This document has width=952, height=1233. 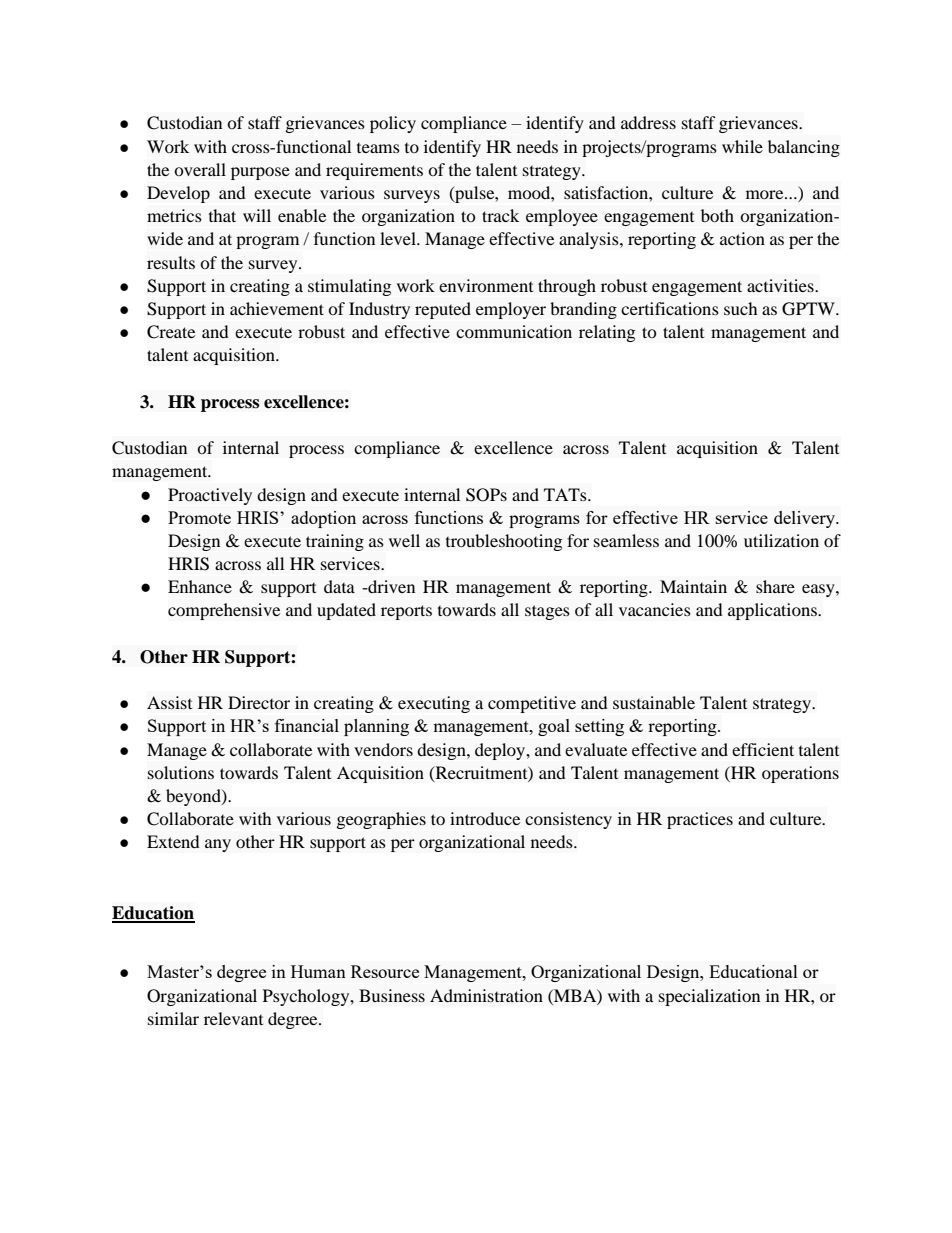 I want to click on track, so click(x=500, y=215).
